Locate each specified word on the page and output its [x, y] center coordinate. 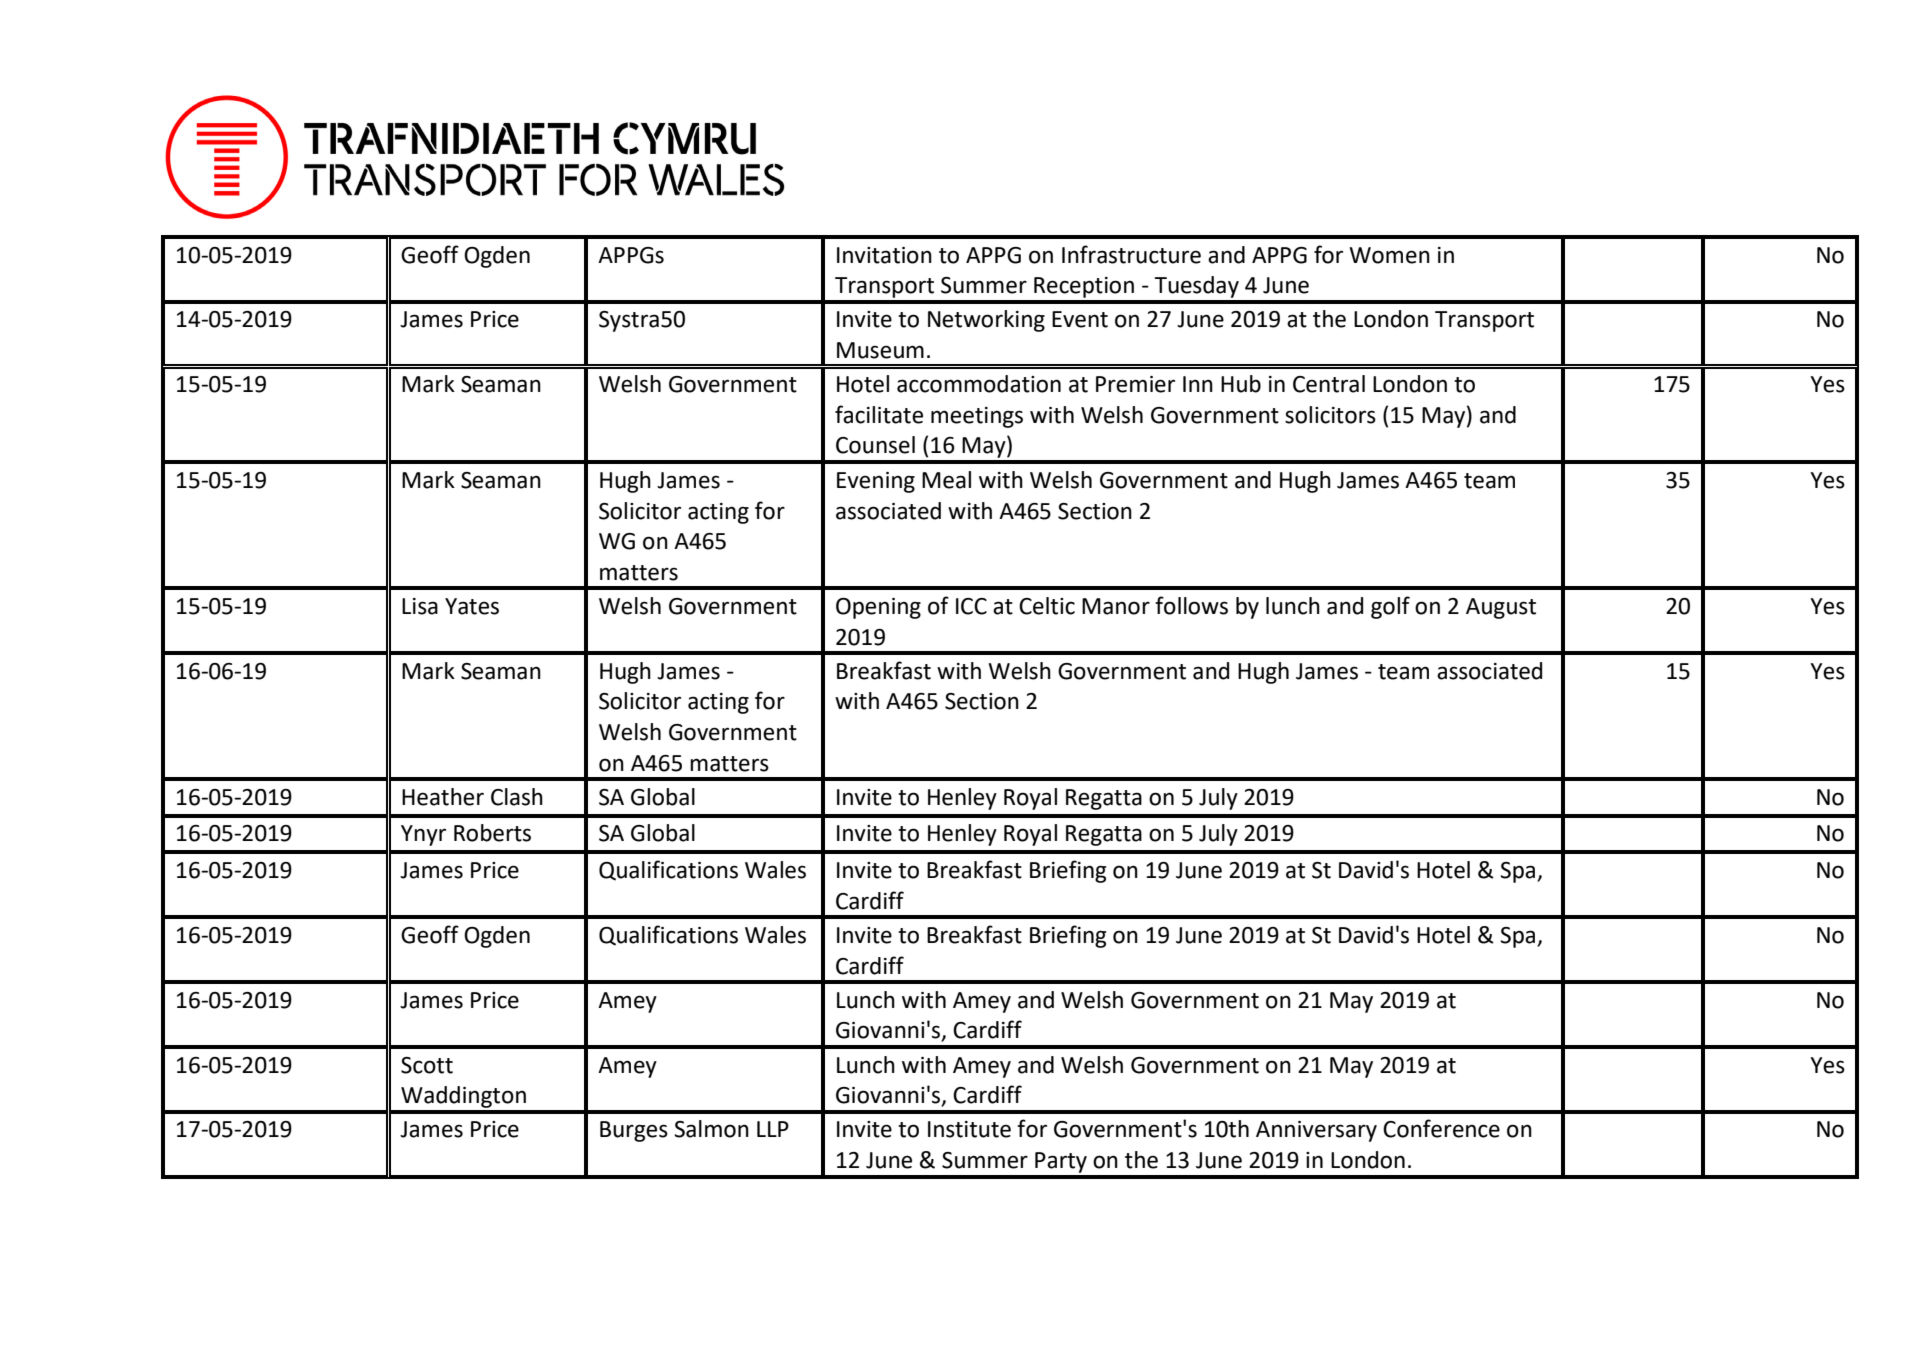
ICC [971, 606]
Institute [969, 1129]
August [1501, 608]
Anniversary [1316, 1131]
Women [1389, 255]
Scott [427, 1065]
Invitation [884, 255]
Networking [986, 321]
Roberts [492, 833]
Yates [472, 606]
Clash [517, 797]
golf [1390, 607]
